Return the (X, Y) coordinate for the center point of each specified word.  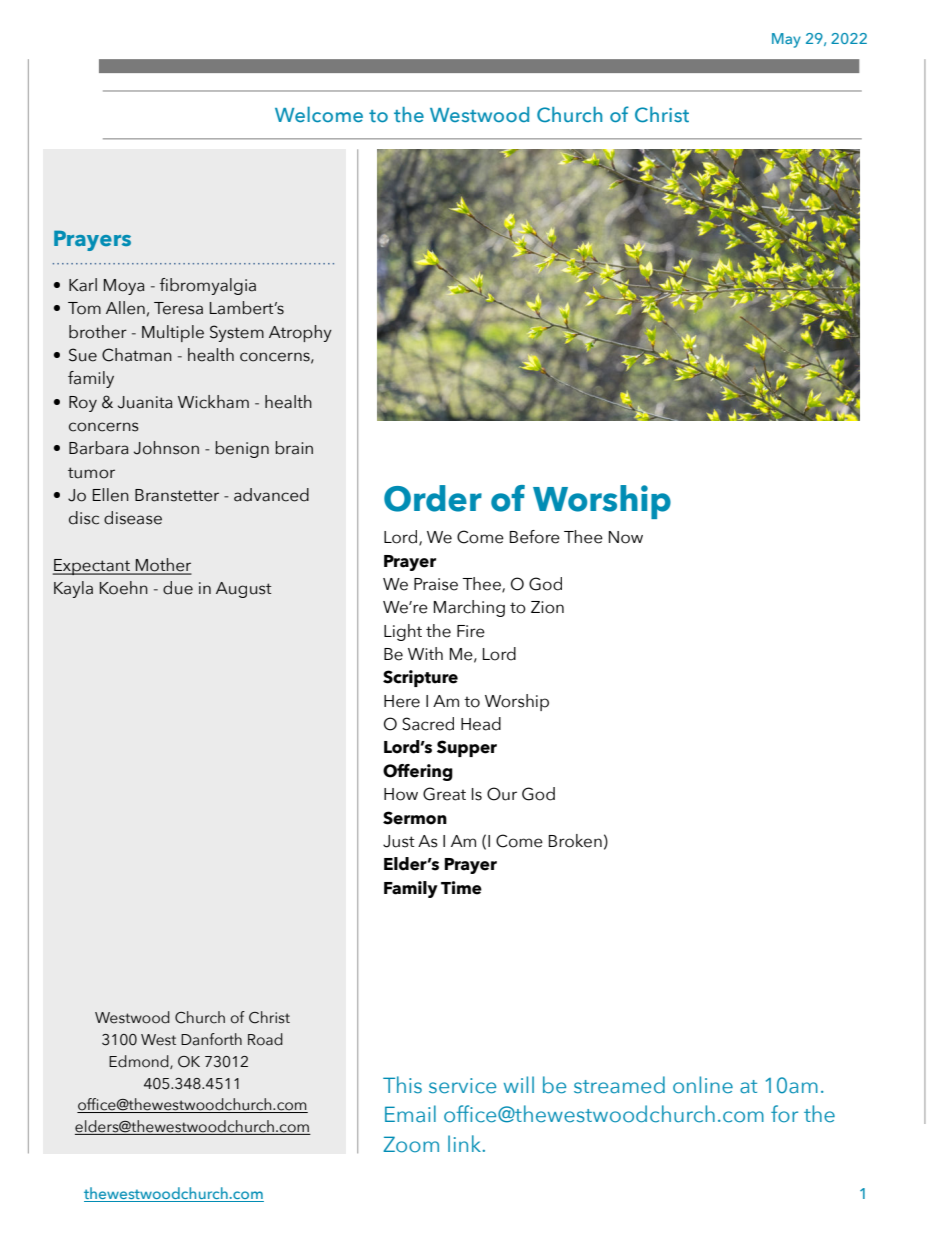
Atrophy (300, 333)
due (178, 588)
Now (626, 537)
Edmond (140, 1062)
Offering (418, 772)
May (786, 40)
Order (433, 498)
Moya (124, 287)
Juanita (145, 402)
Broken (575, 841)
